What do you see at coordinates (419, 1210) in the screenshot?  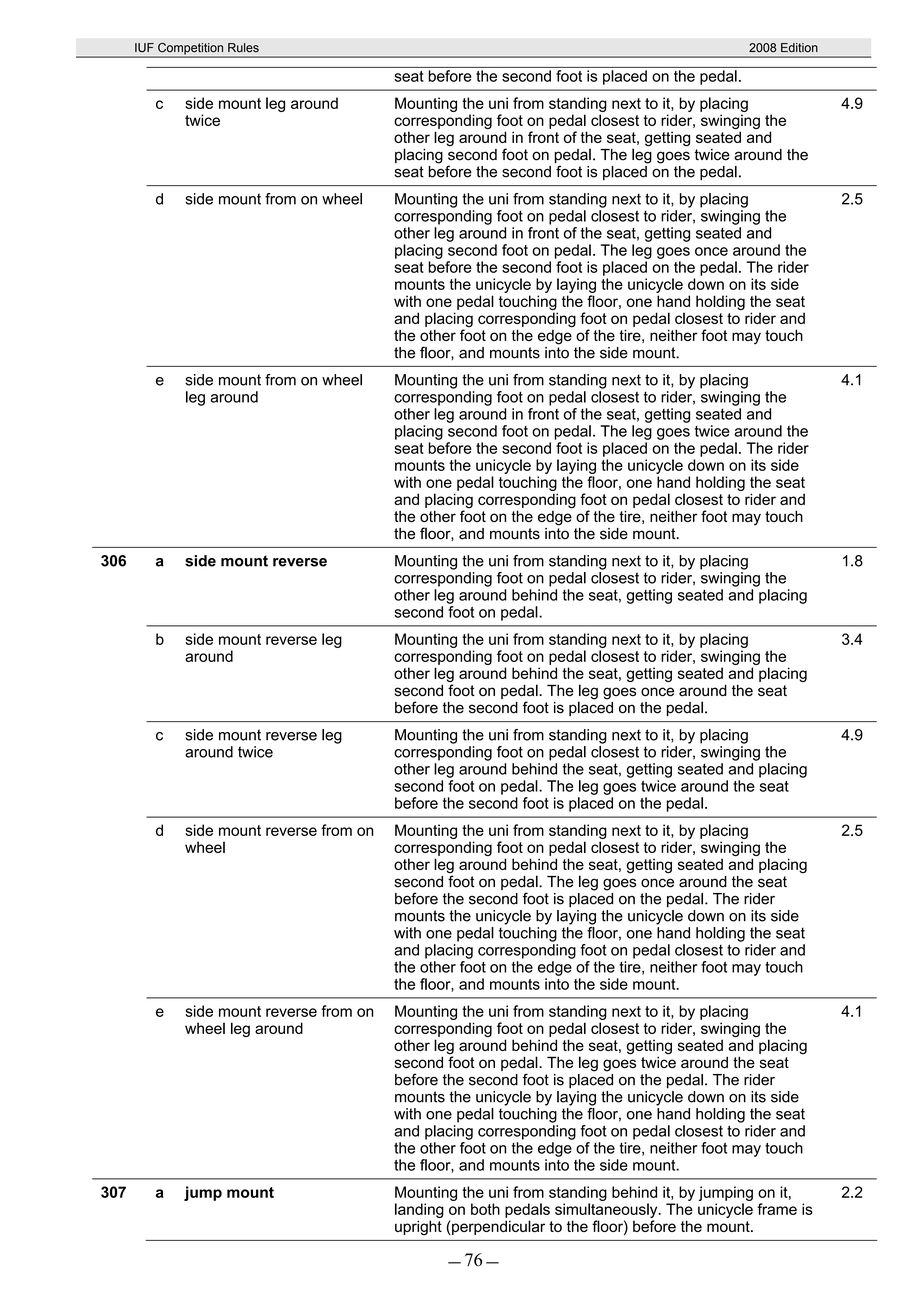 I see `landing` at bounding box center [419, 1210].
